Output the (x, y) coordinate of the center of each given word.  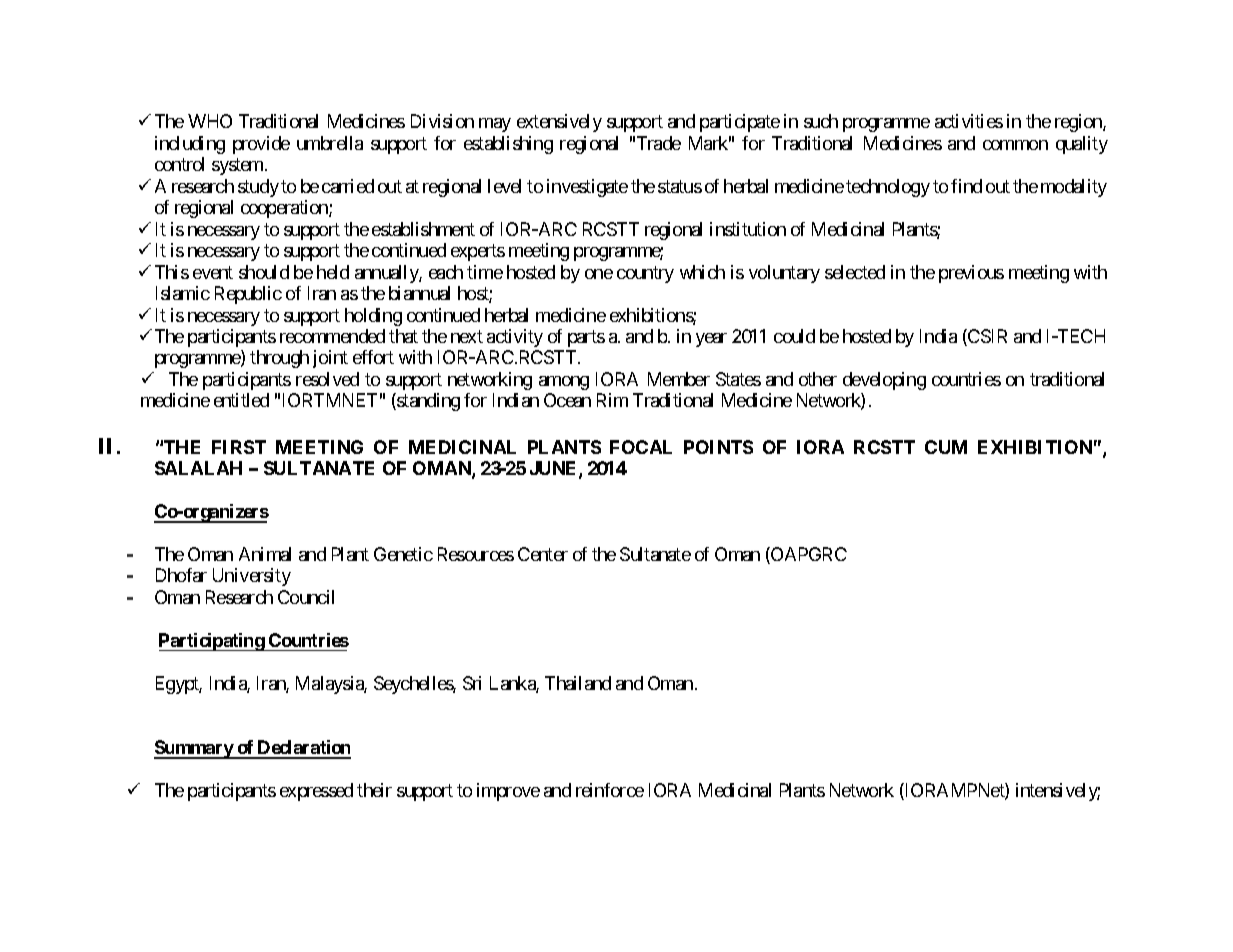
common (1015, 145)
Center (543, 554)
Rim (612, 400)
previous (971, 274)
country (645, 274)
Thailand (578, 683)
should (264, 272)
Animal (265, 554)
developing (884, 381)
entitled (241, 400)
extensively (559, 123)
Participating (212, 642)
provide (261, 145)
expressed (316, 792)
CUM (946, 447)
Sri (472, 683)
